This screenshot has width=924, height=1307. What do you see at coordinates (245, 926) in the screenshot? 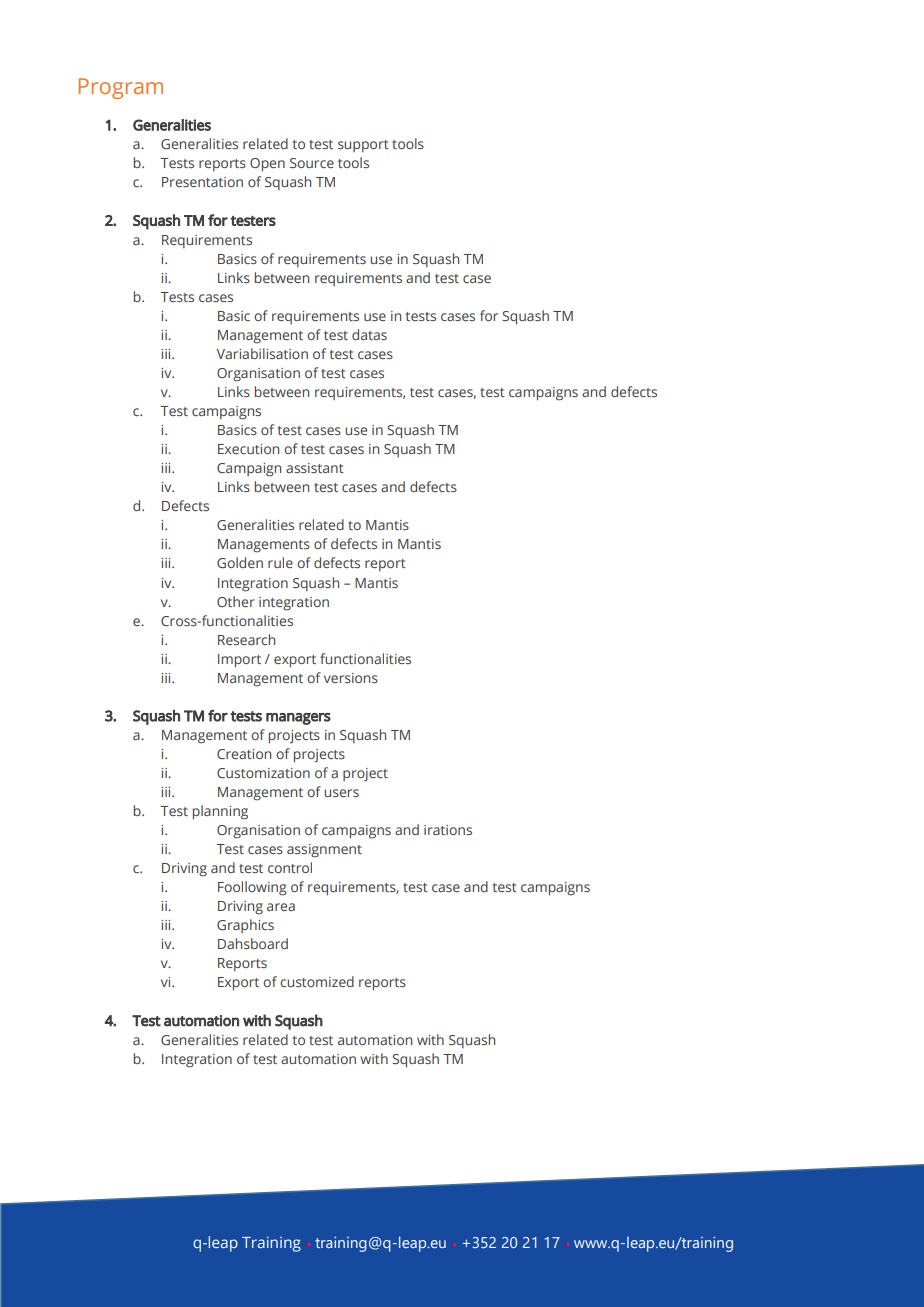
I see `Graphics` at bounding box center [245, 926].
